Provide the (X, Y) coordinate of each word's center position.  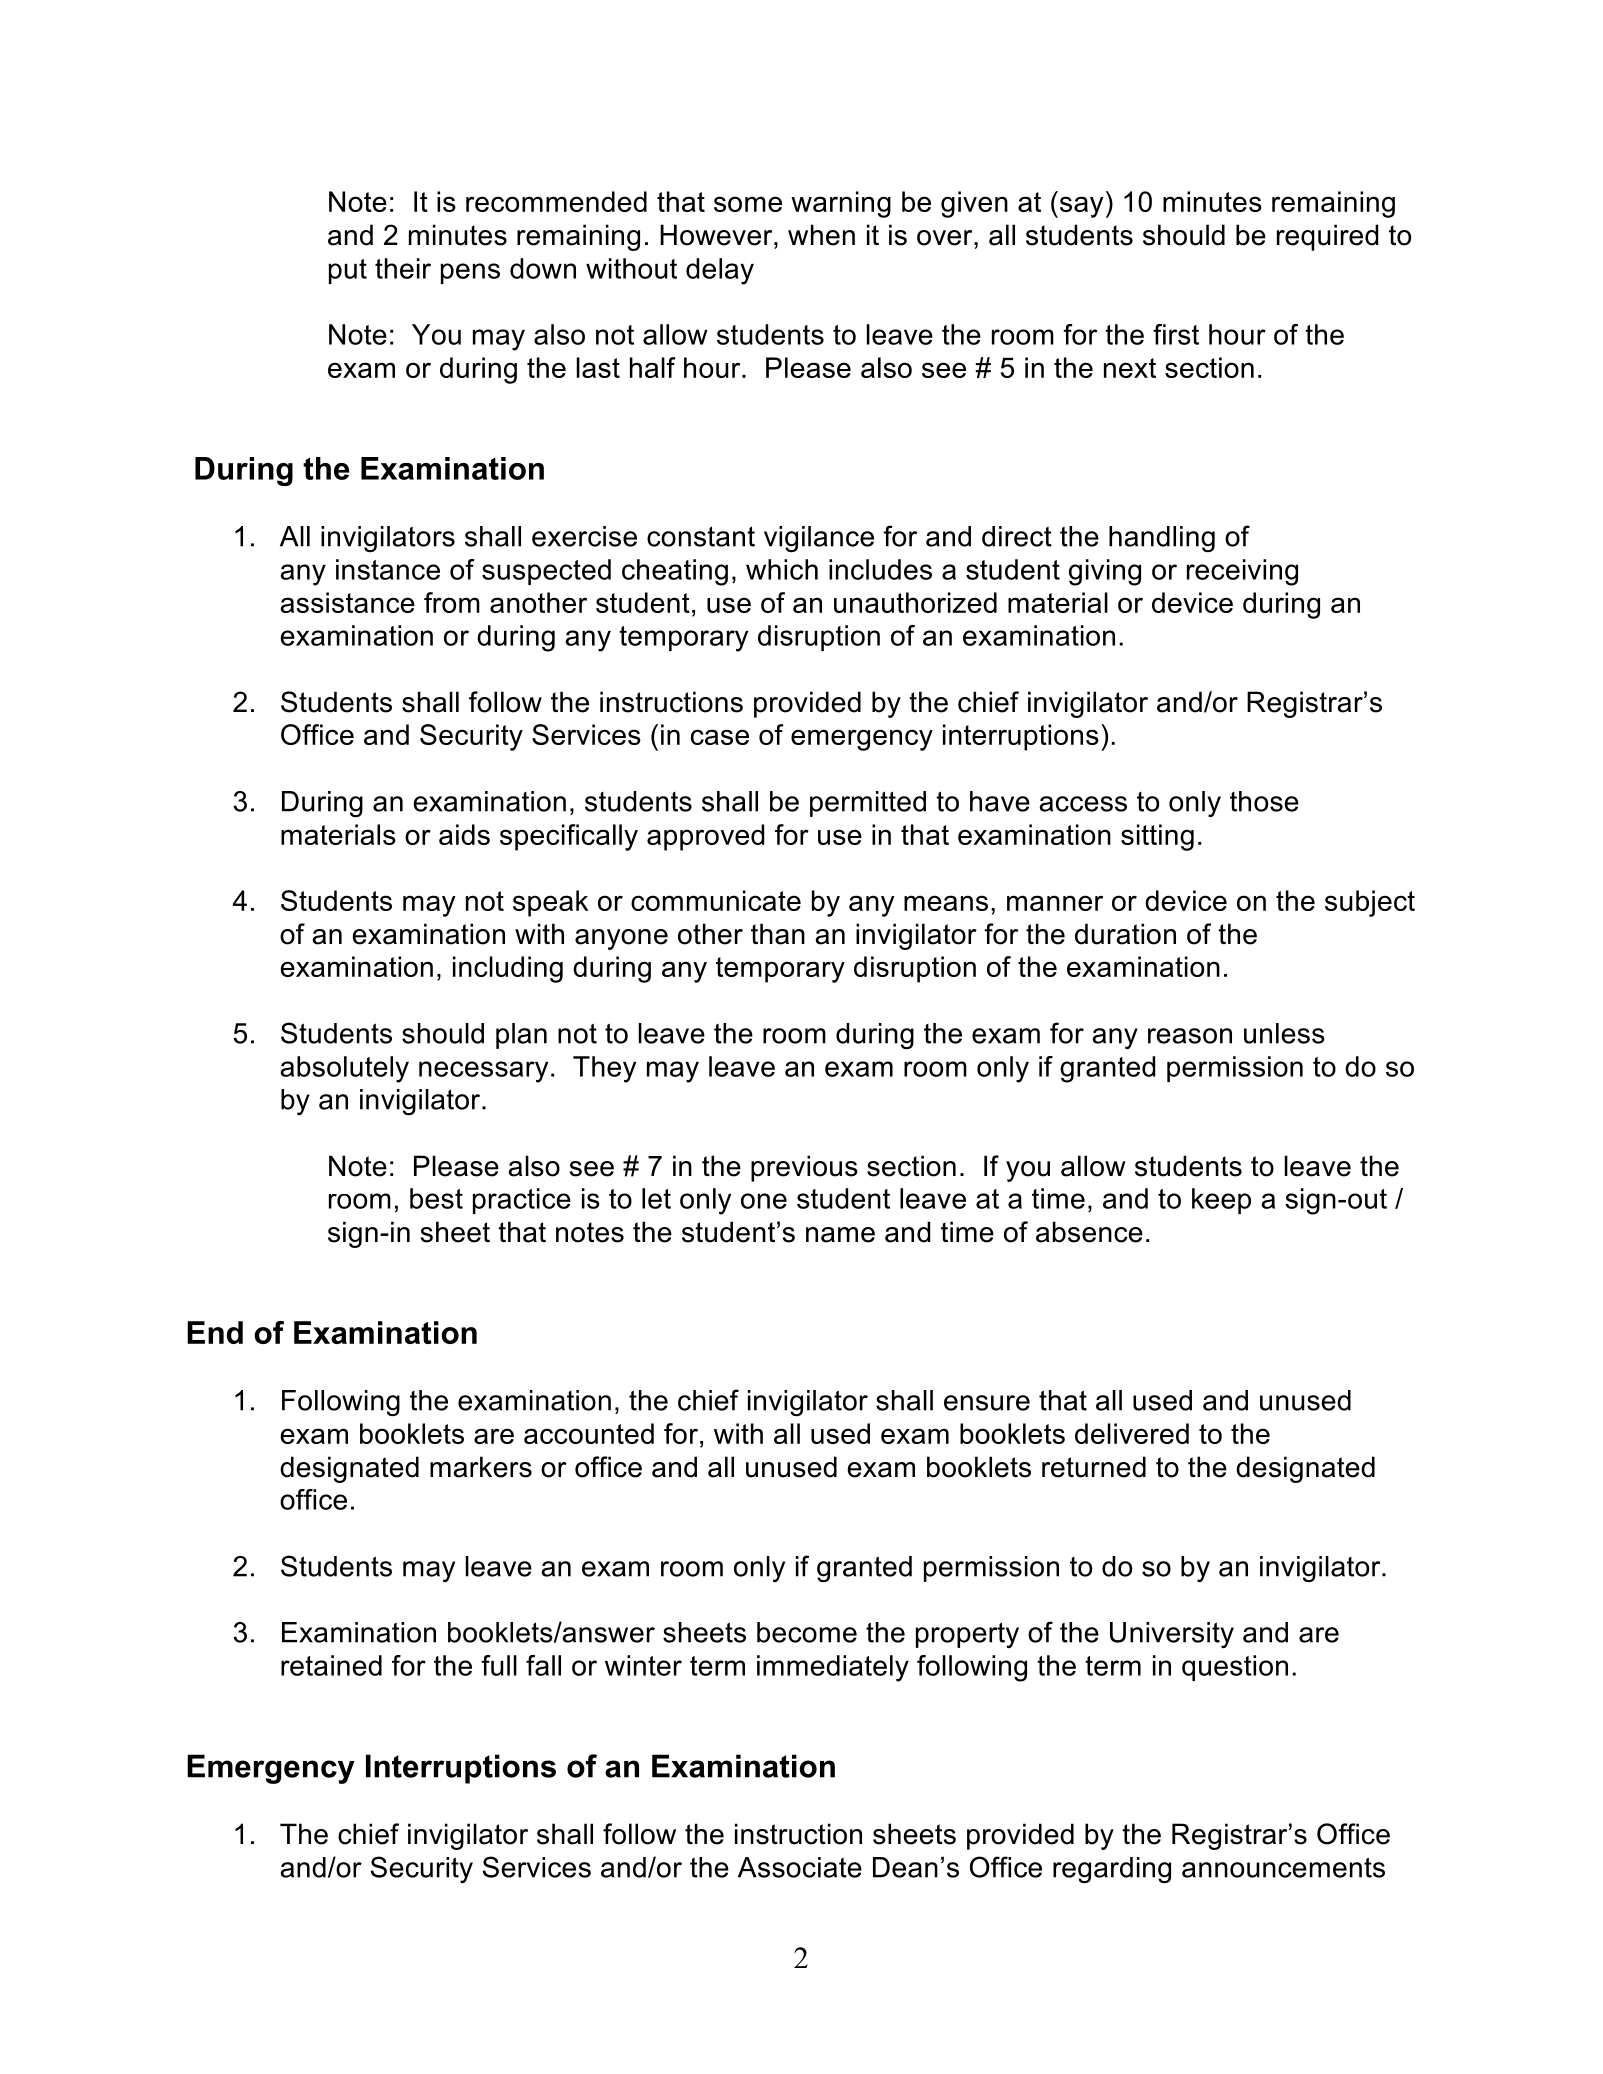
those (1264, 801)
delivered (1132, 1433)
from (452, 602)
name (840, 1235)
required (1327, 237)
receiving (1242, 572)
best (436, 1198)
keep (1221, 1201)
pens (470, 273)
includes (880, 569)
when (821, 235)
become (807, 1632)
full (499, 1665)
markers (481, 1467)
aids (464, 834)
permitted (868, 804)
